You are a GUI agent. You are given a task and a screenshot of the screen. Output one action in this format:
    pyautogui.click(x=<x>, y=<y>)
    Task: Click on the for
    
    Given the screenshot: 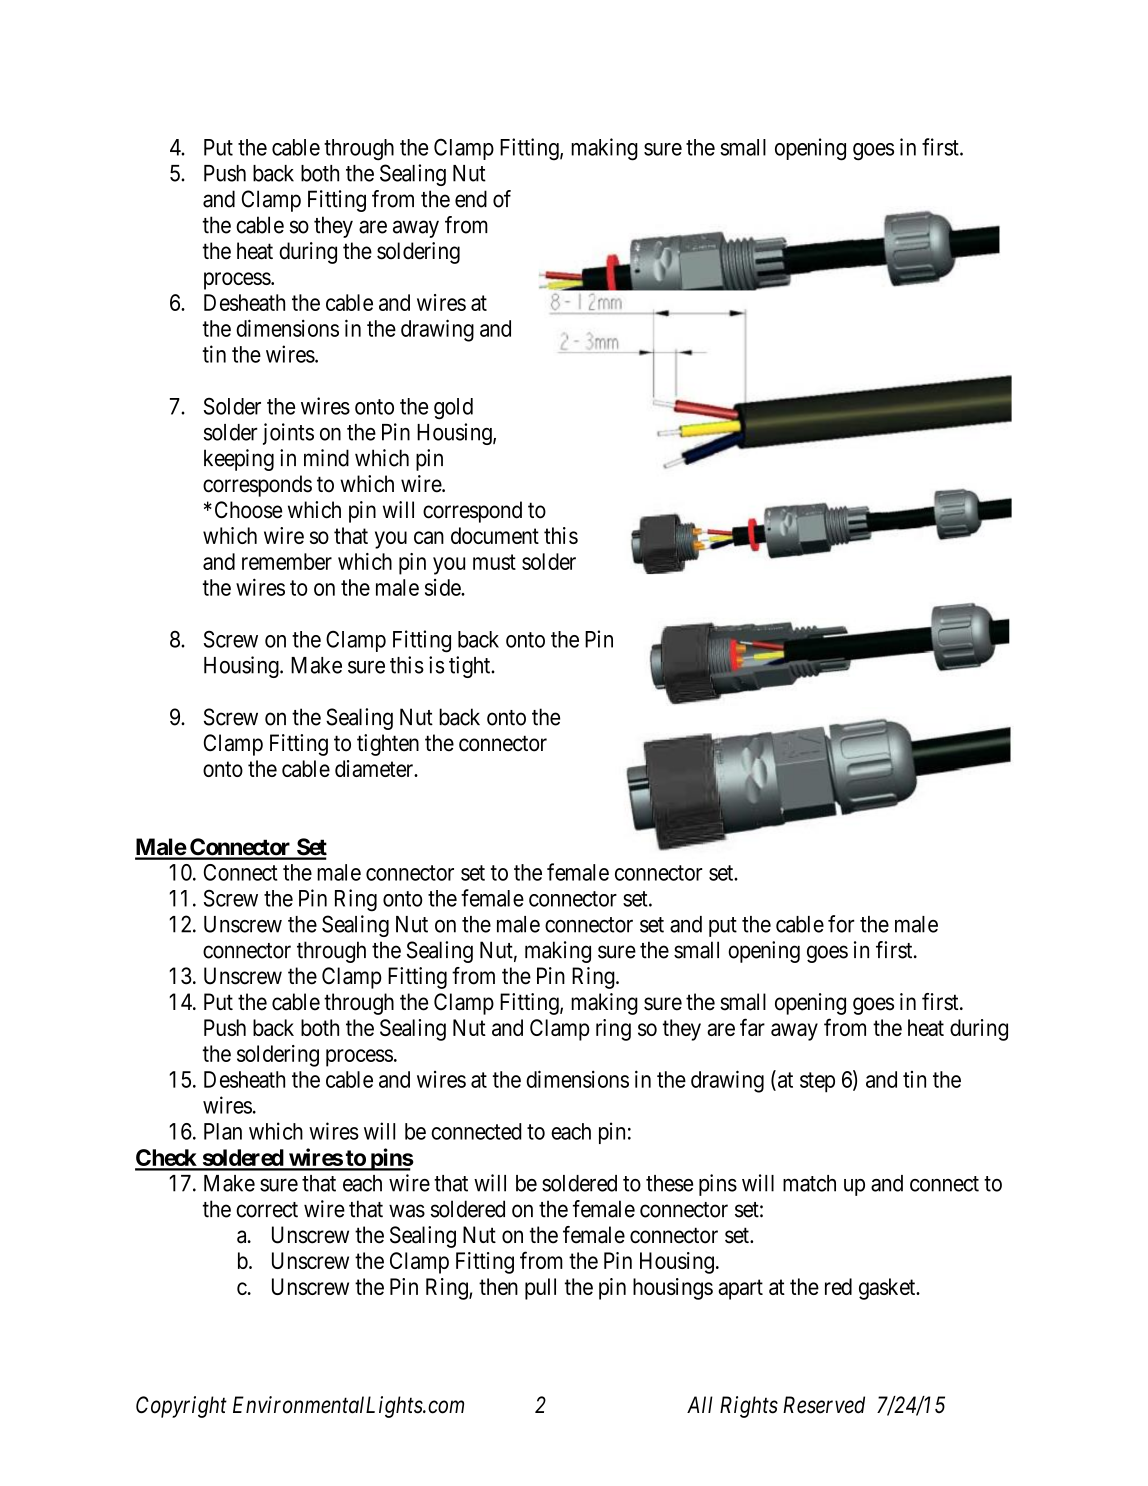 What is the action you would take?
    pyautogui.click(x=841, y=924)
